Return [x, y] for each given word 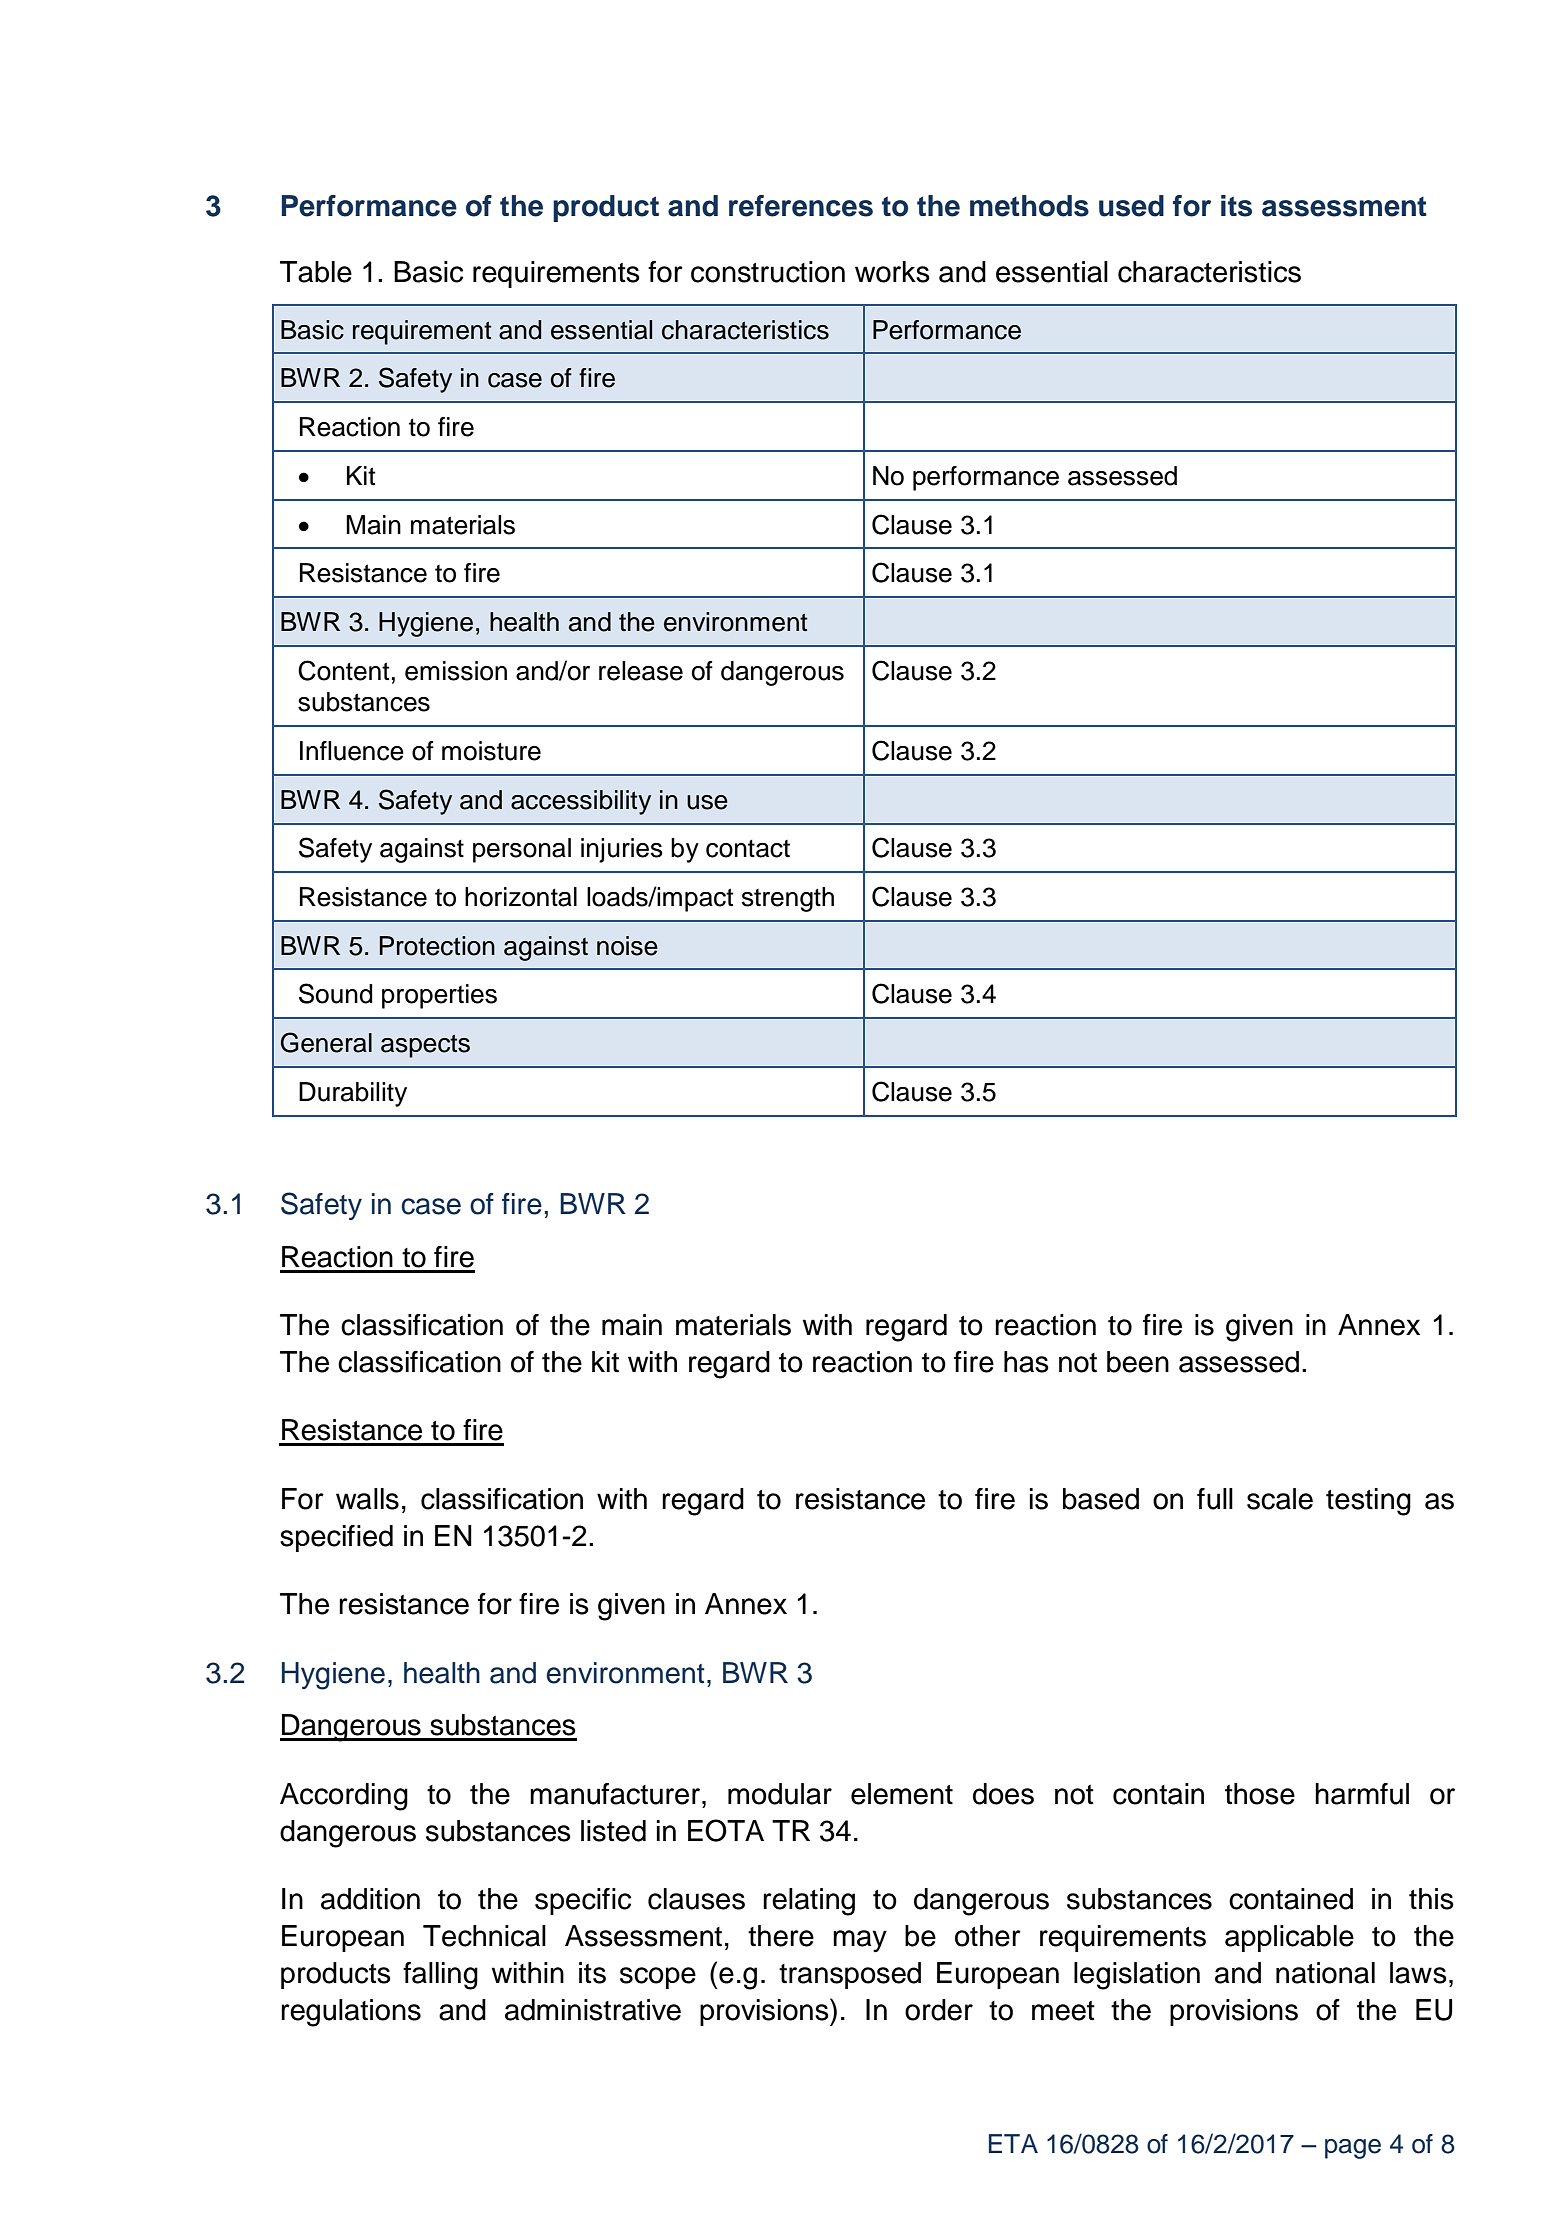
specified [336, 1538]
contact [748, 849]
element [902, 1794]
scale [1280, 1499]
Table [316, 272]
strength [788, 899]
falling [440, 1976]
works [892, 272]
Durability [353, 1094]
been [1138, 1362]
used [1131, 206]
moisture [491, 751]
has [1026, 1362]
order [939, 2010]
